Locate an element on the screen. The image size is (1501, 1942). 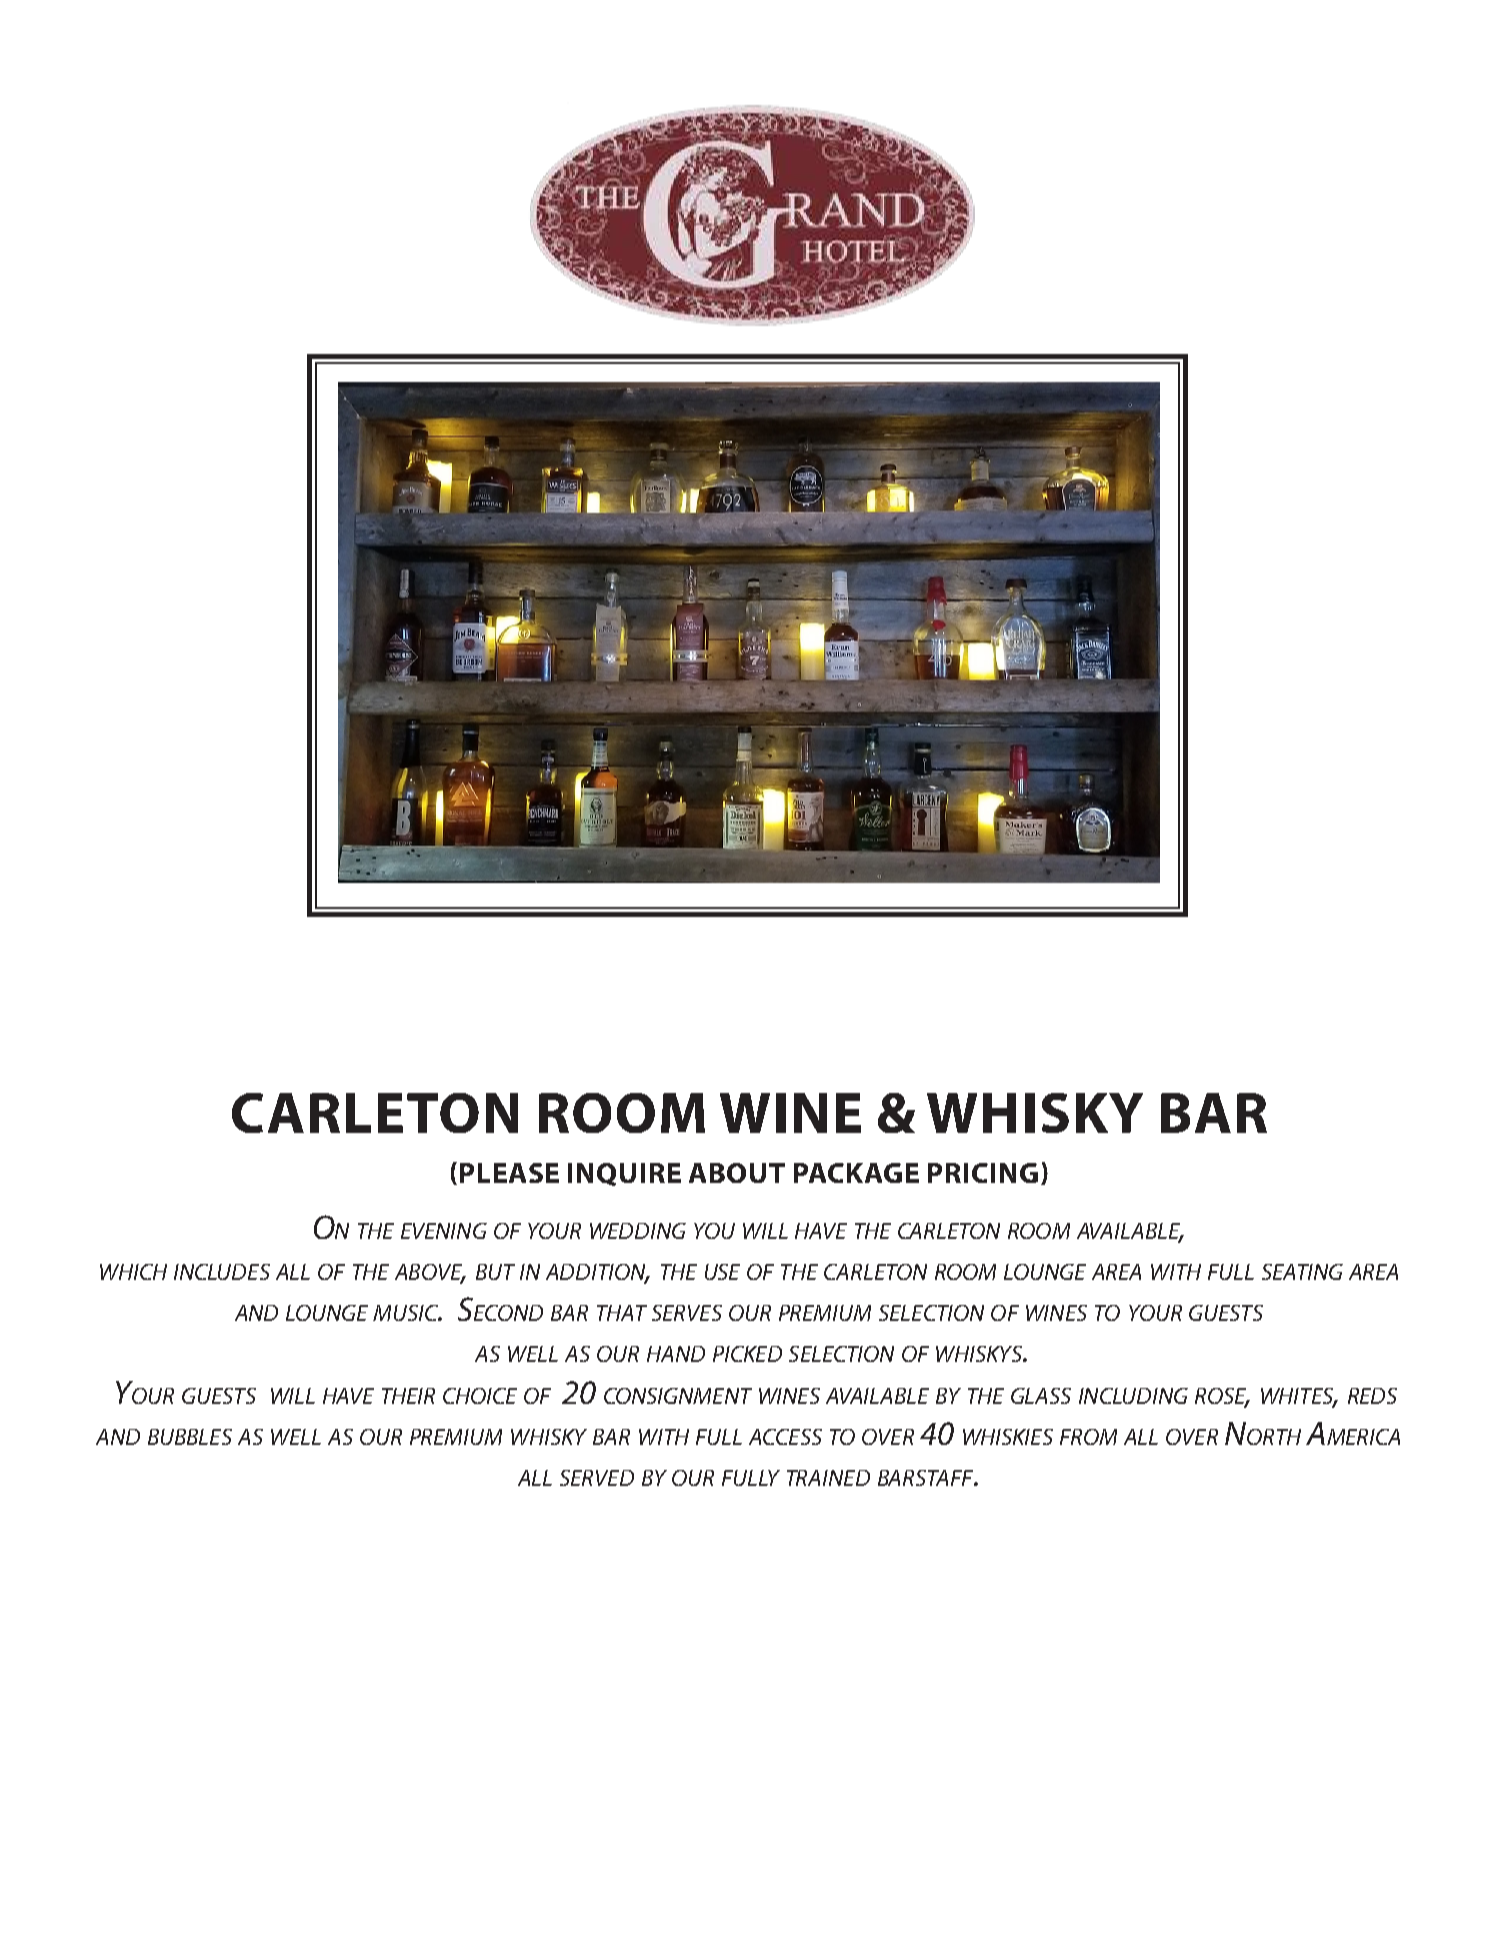
TRAINED is located at coordinates (828, 1478).
